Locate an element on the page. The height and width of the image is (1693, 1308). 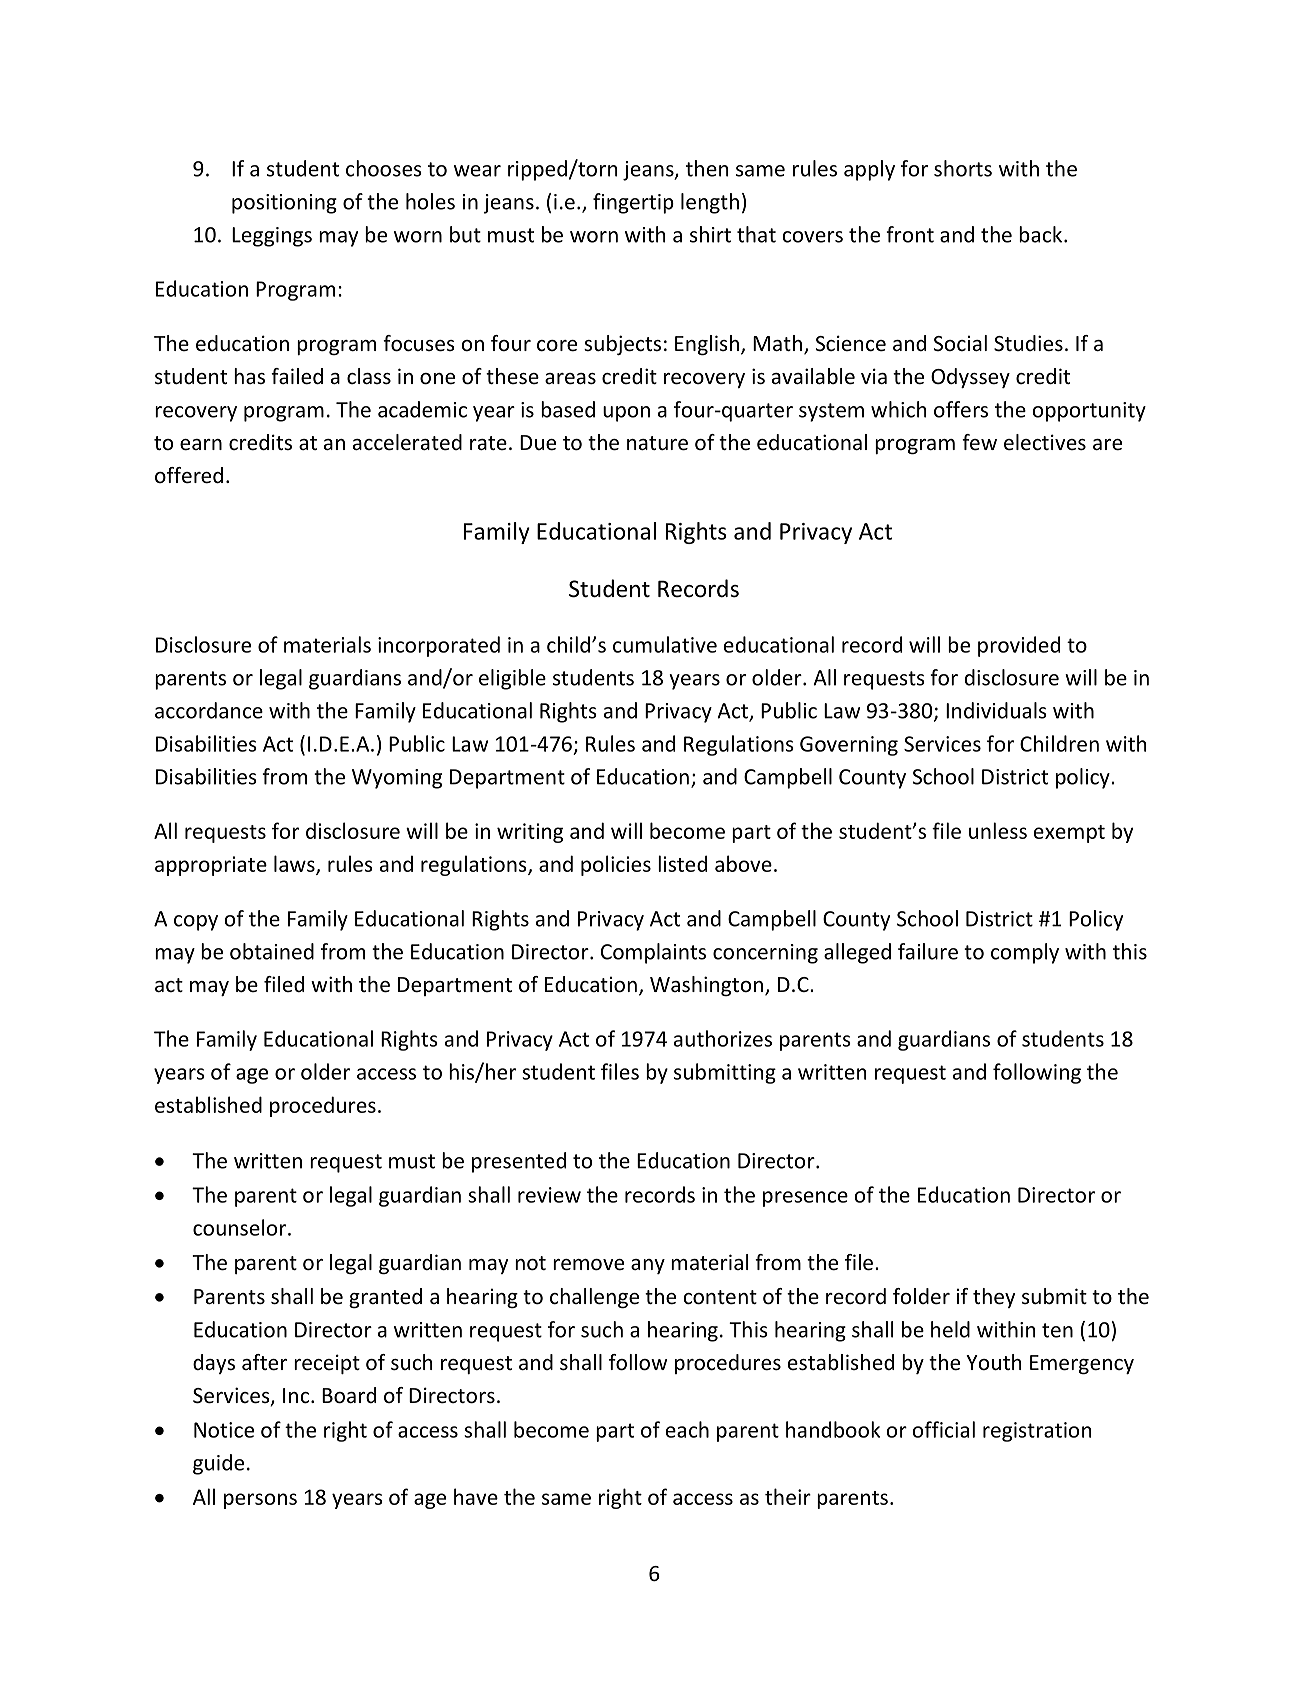
authorizes is located at coordinates (723, 1038).
